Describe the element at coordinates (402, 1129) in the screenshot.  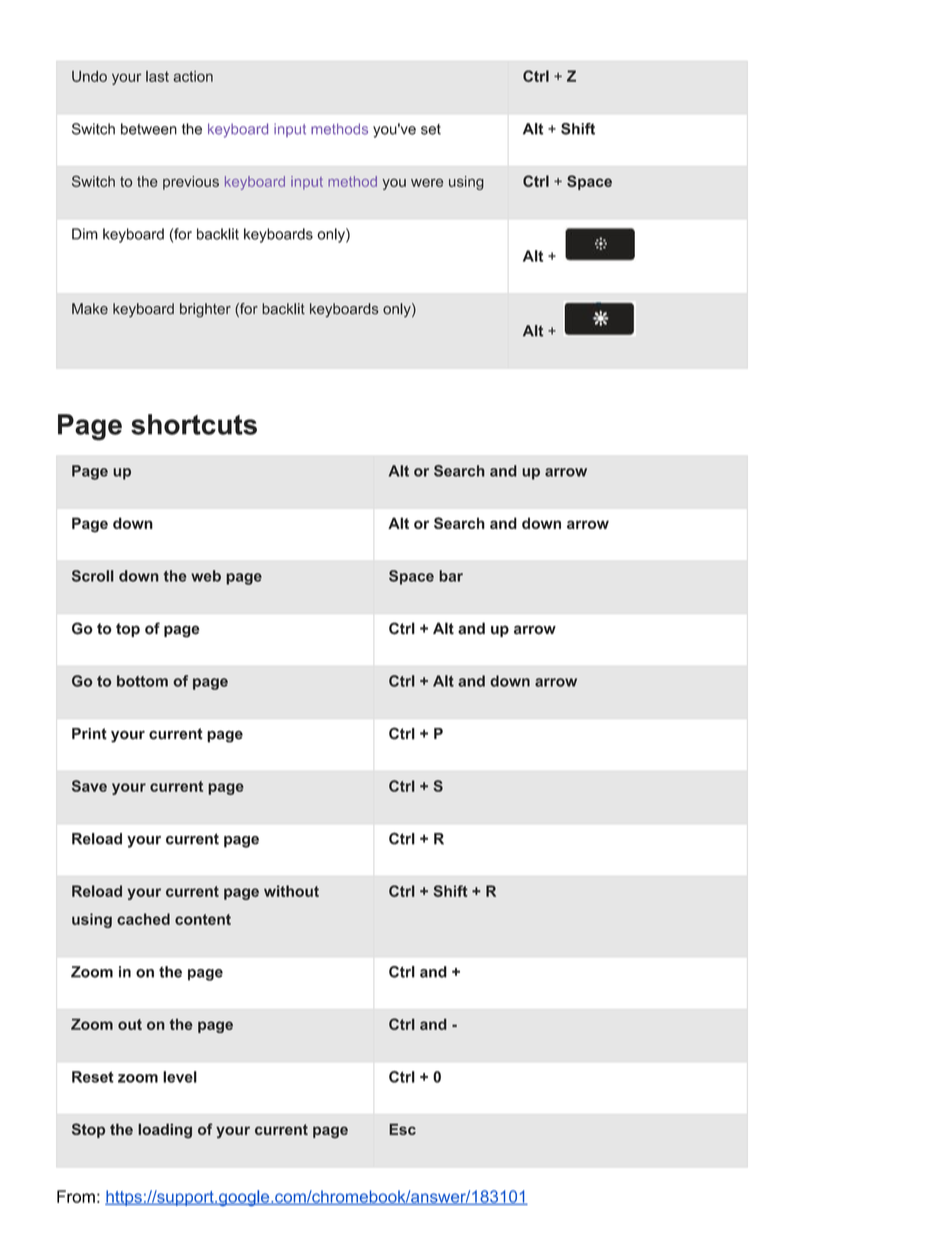
I see `Esc` at that location.
